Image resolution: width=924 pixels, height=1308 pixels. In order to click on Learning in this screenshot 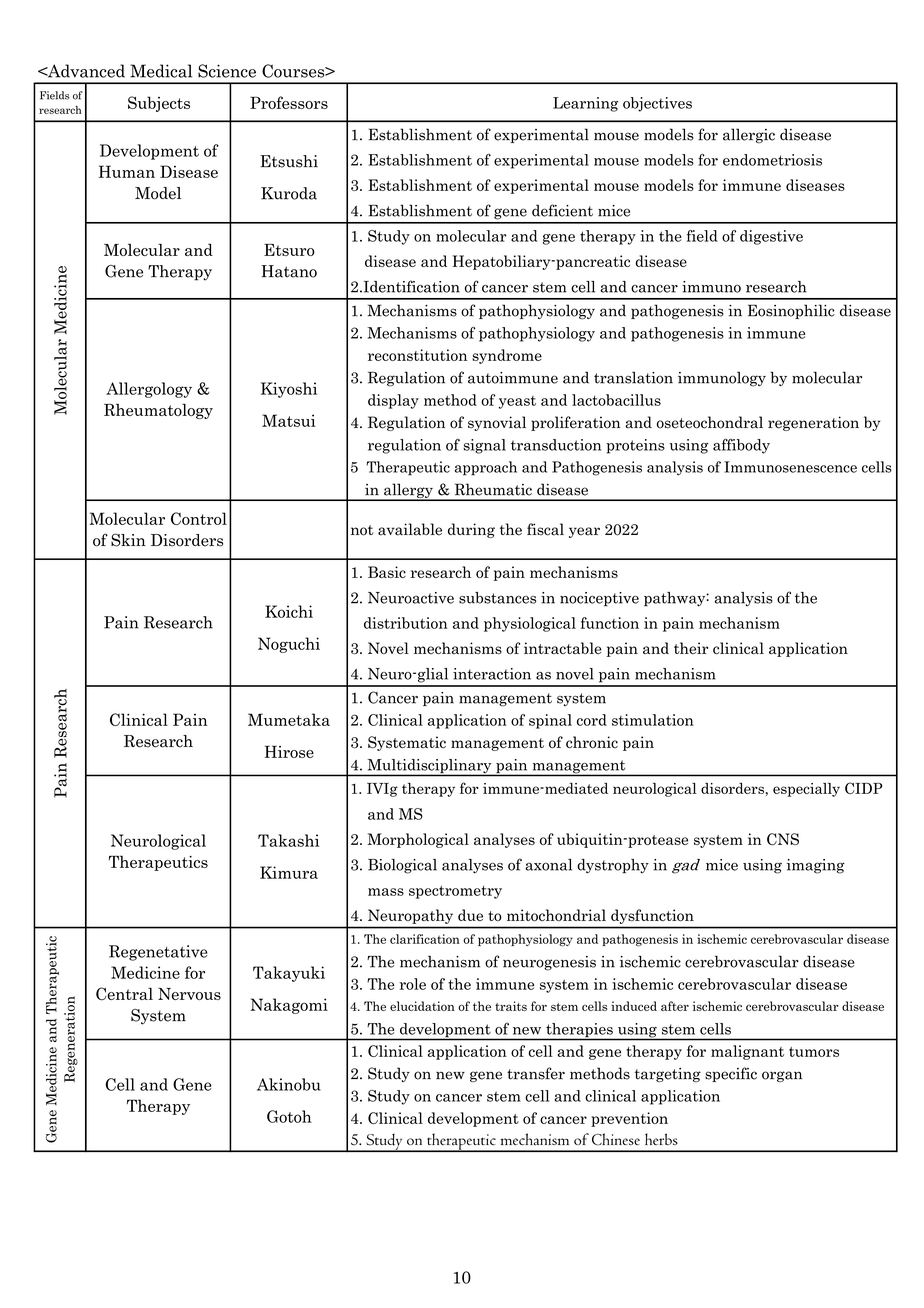, I will do `click(585, 104)`.
